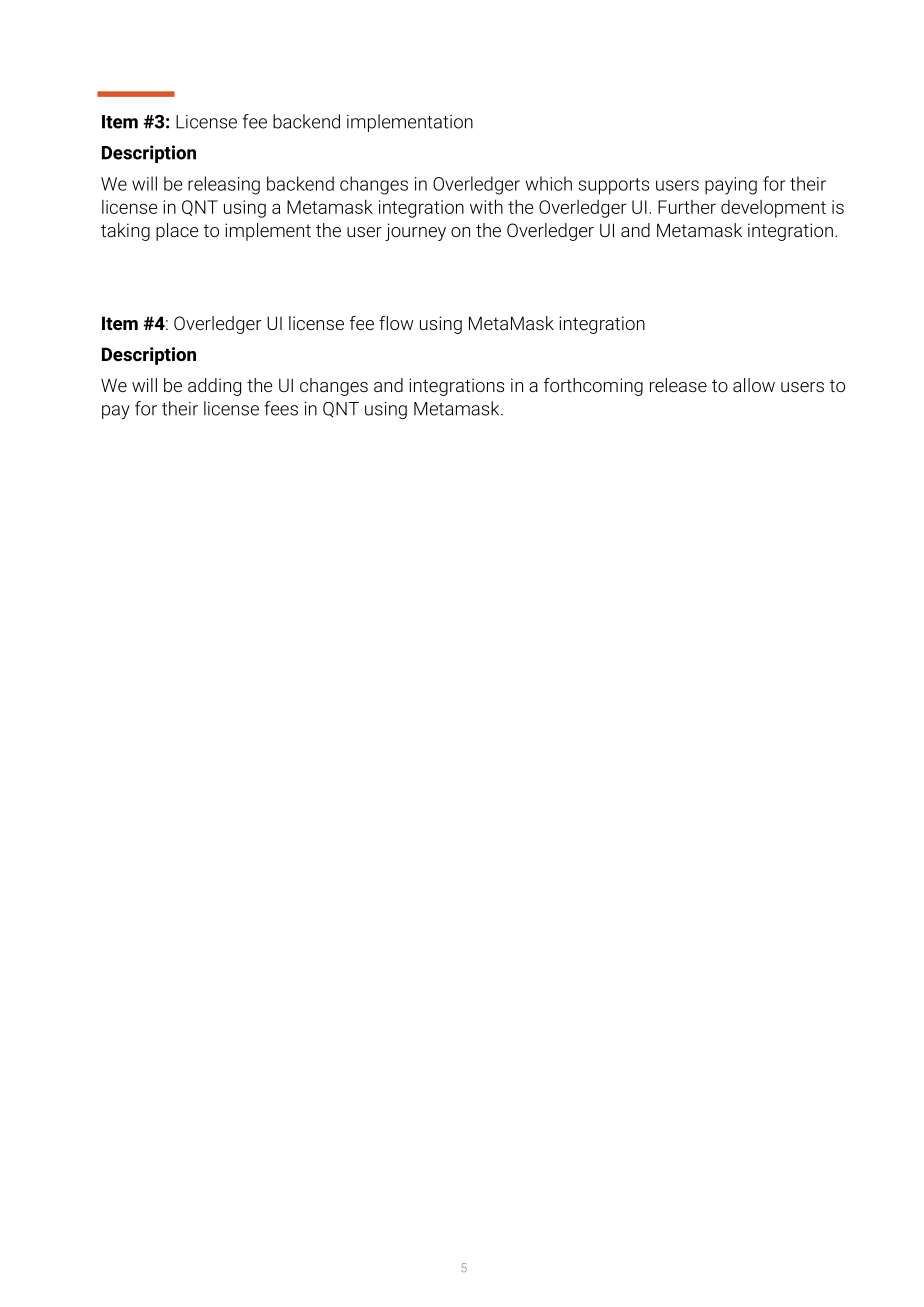  Describe the element at coordinates (214, 387) in the page. I see `adding` at that location.
